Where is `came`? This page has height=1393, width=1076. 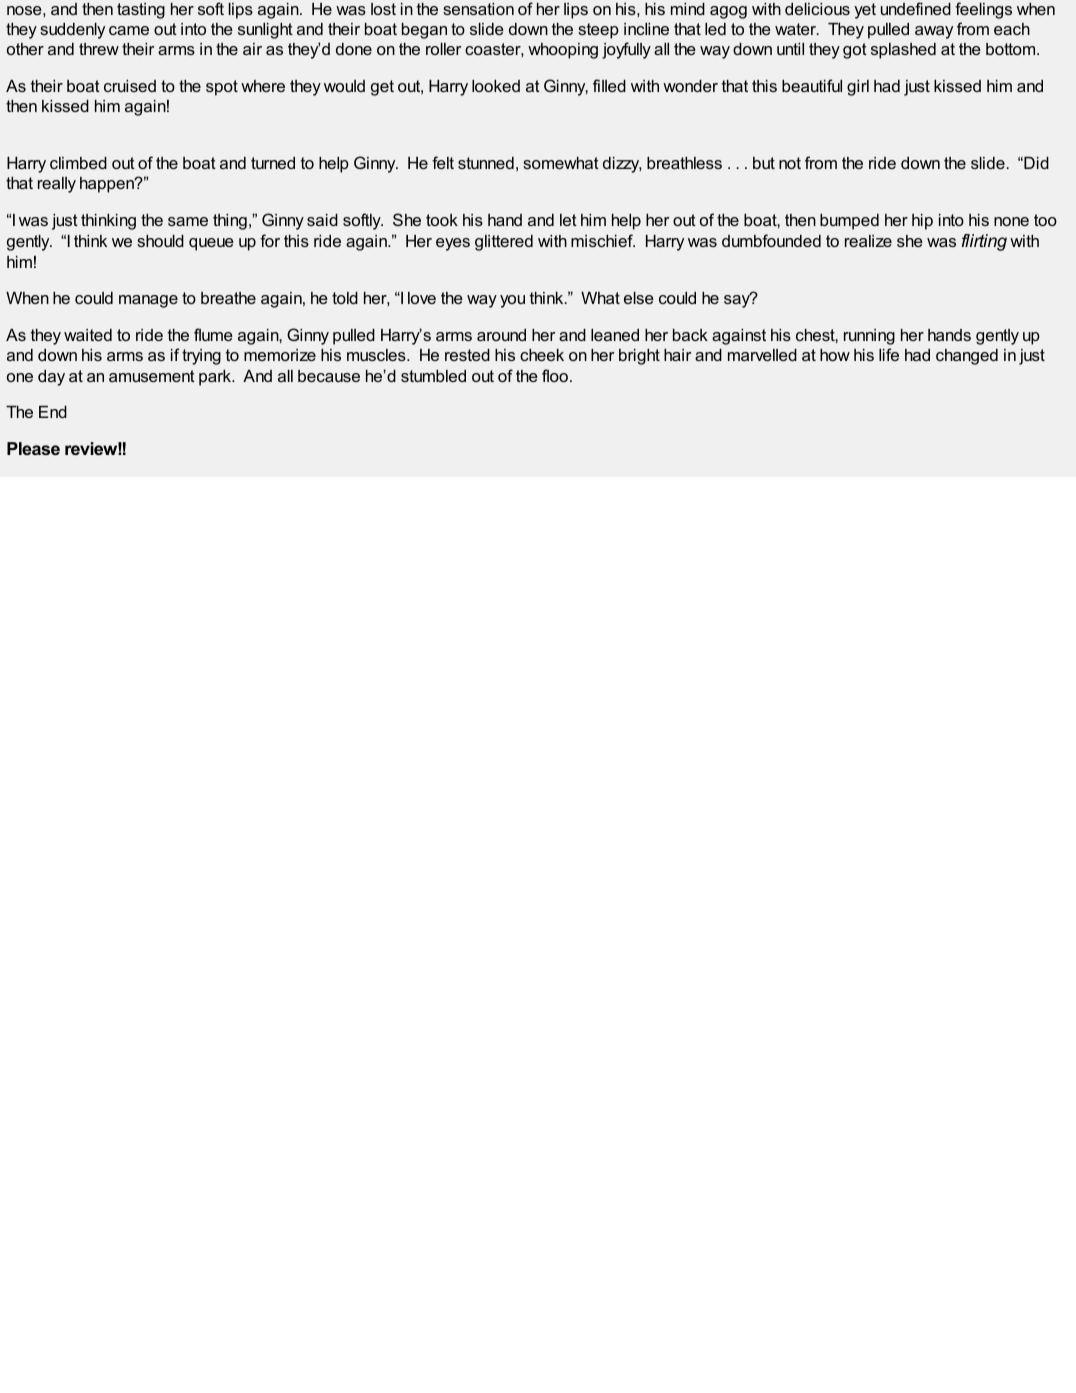 came is located at coordinates (129, 30).
